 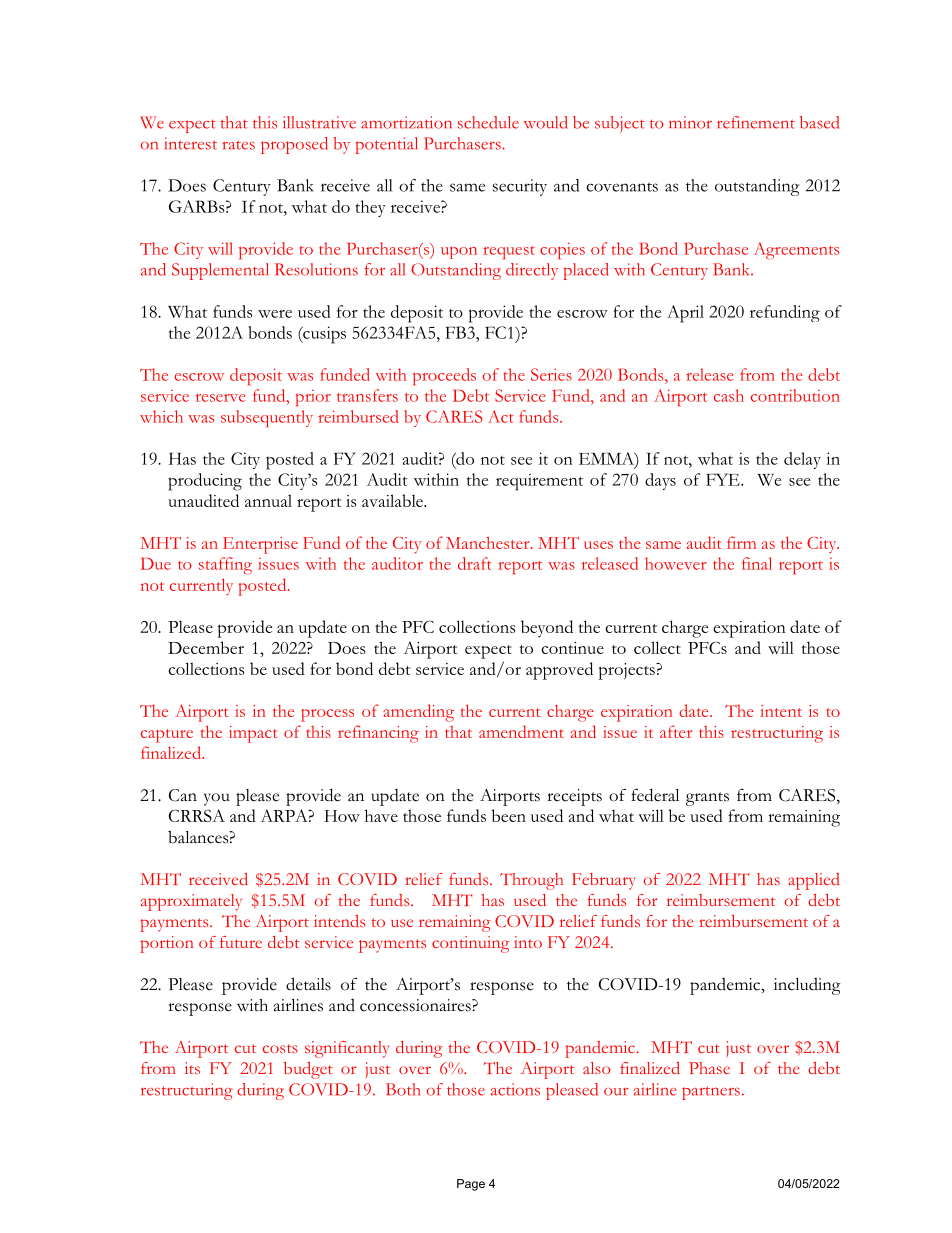 I want to click on Page, so click(x=471, y=1185).
